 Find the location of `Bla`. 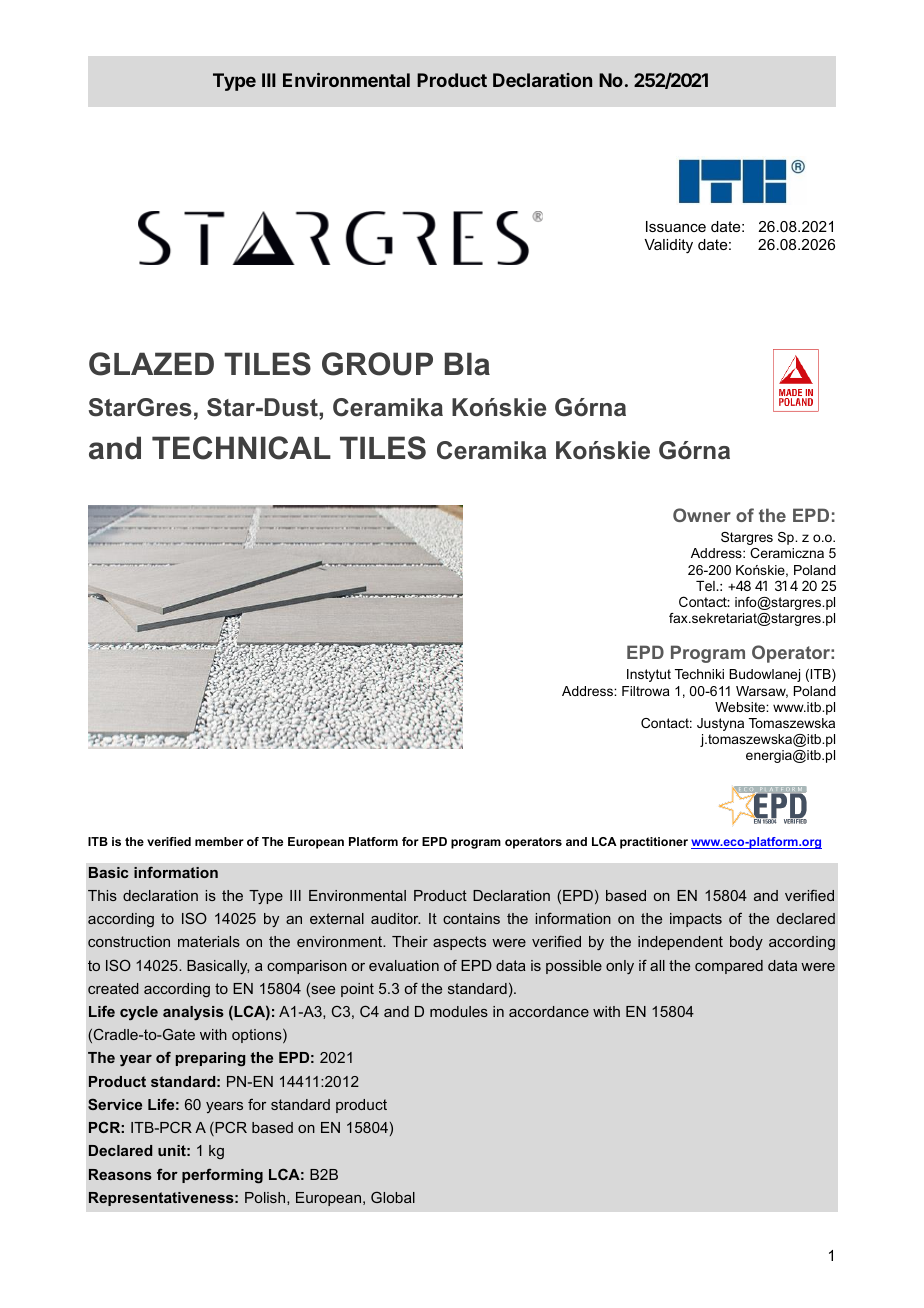

Bla is located at coordinates (467, 364).
